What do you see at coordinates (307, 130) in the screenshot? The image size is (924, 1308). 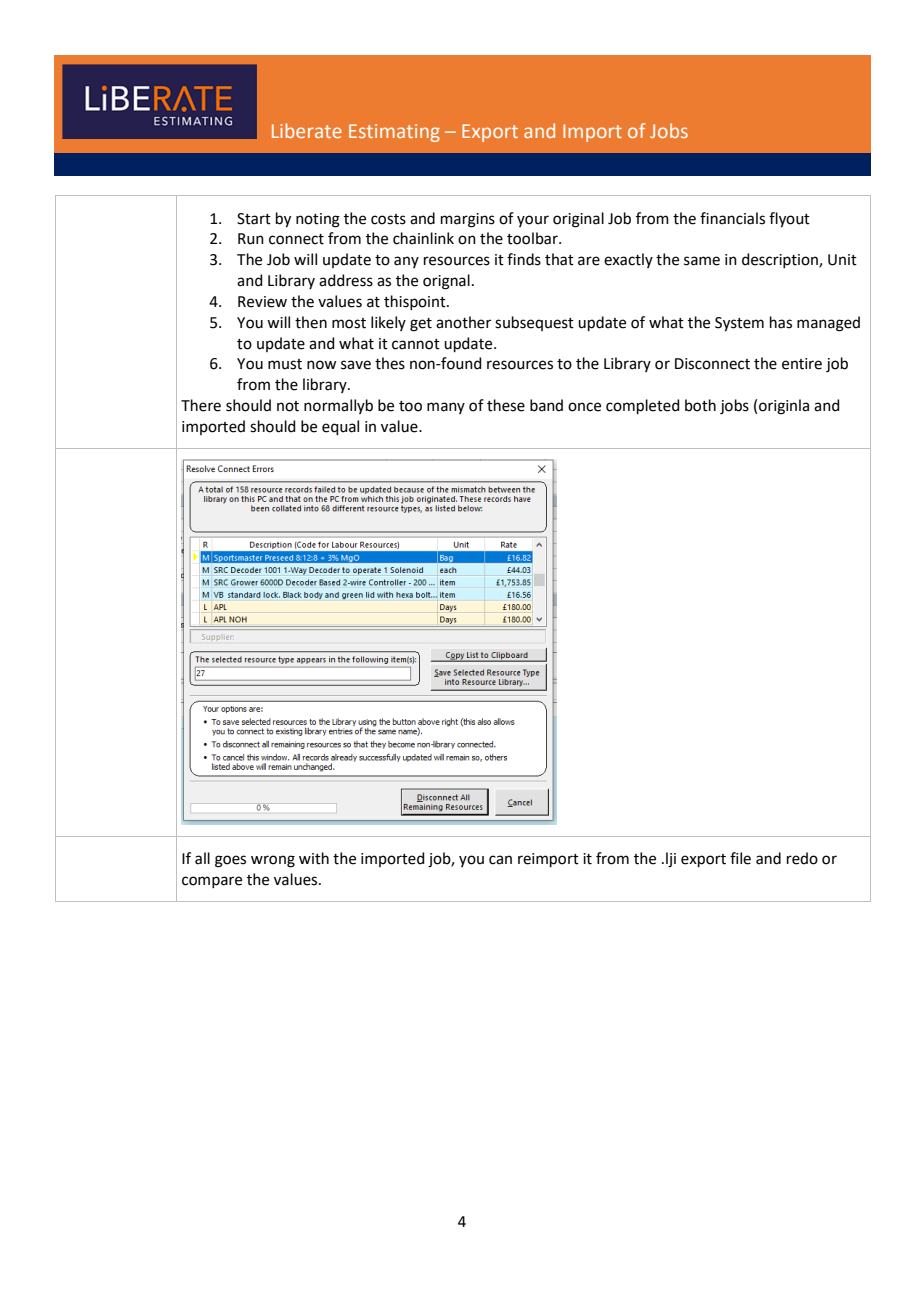 I see `Liberate` at bounding box center [307, 130].
